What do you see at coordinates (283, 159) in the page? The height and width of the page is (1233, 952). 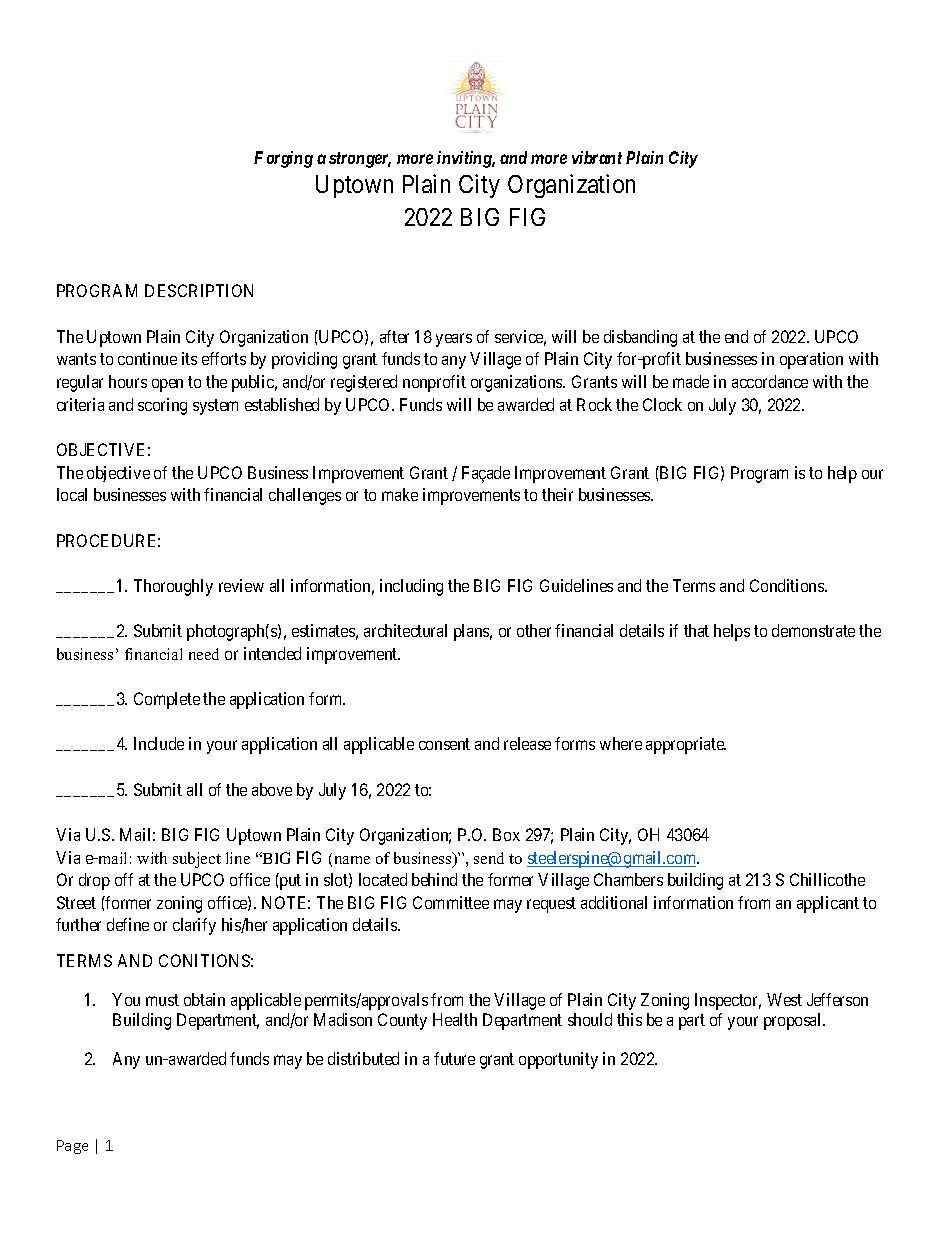 I see `Forging` at bounding box center [283, 159].
